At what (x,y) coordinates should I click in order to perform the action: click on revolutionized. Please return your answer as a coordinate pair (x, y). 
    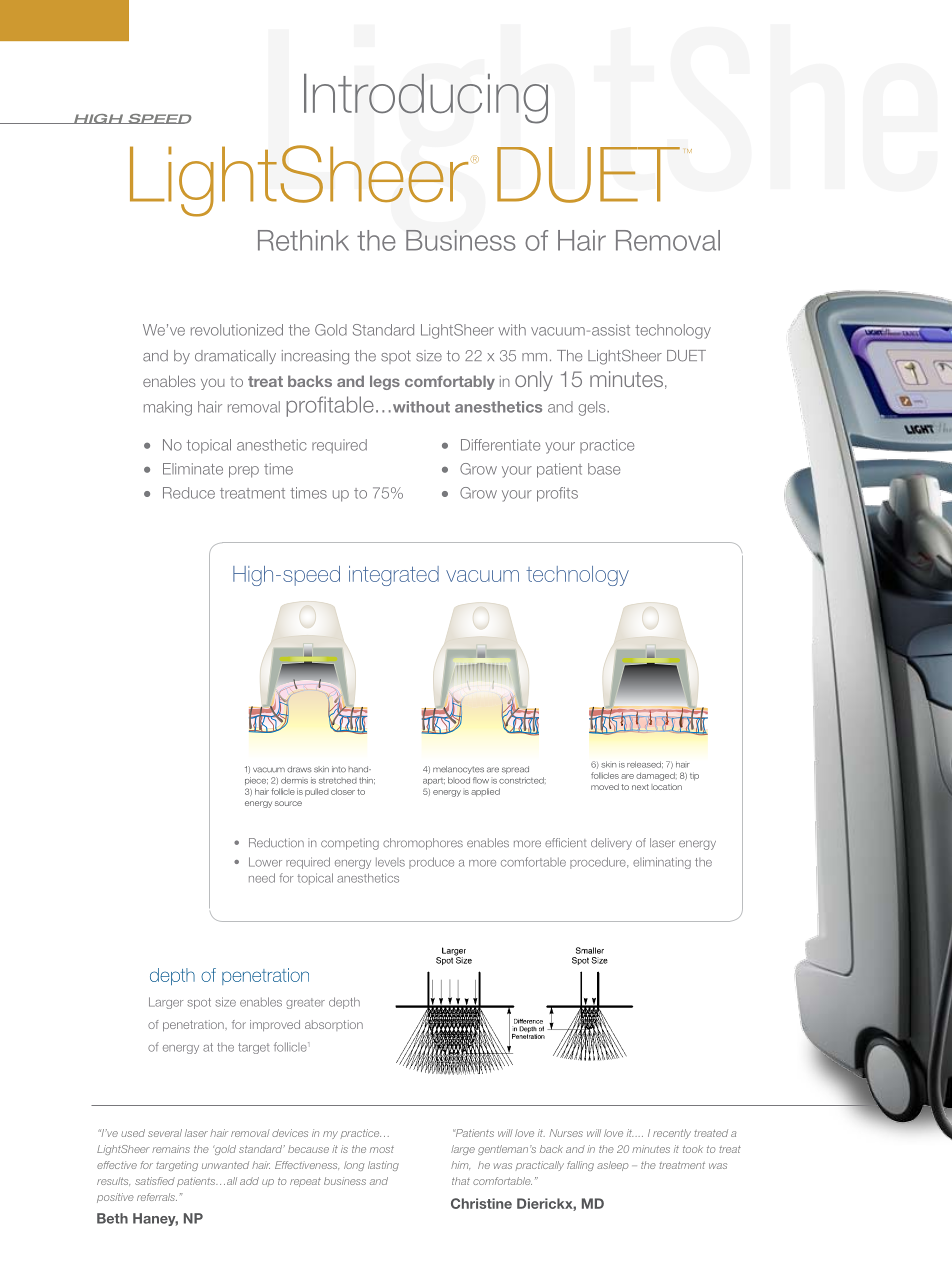
    Looking at the image, I should click on (237, 330).
